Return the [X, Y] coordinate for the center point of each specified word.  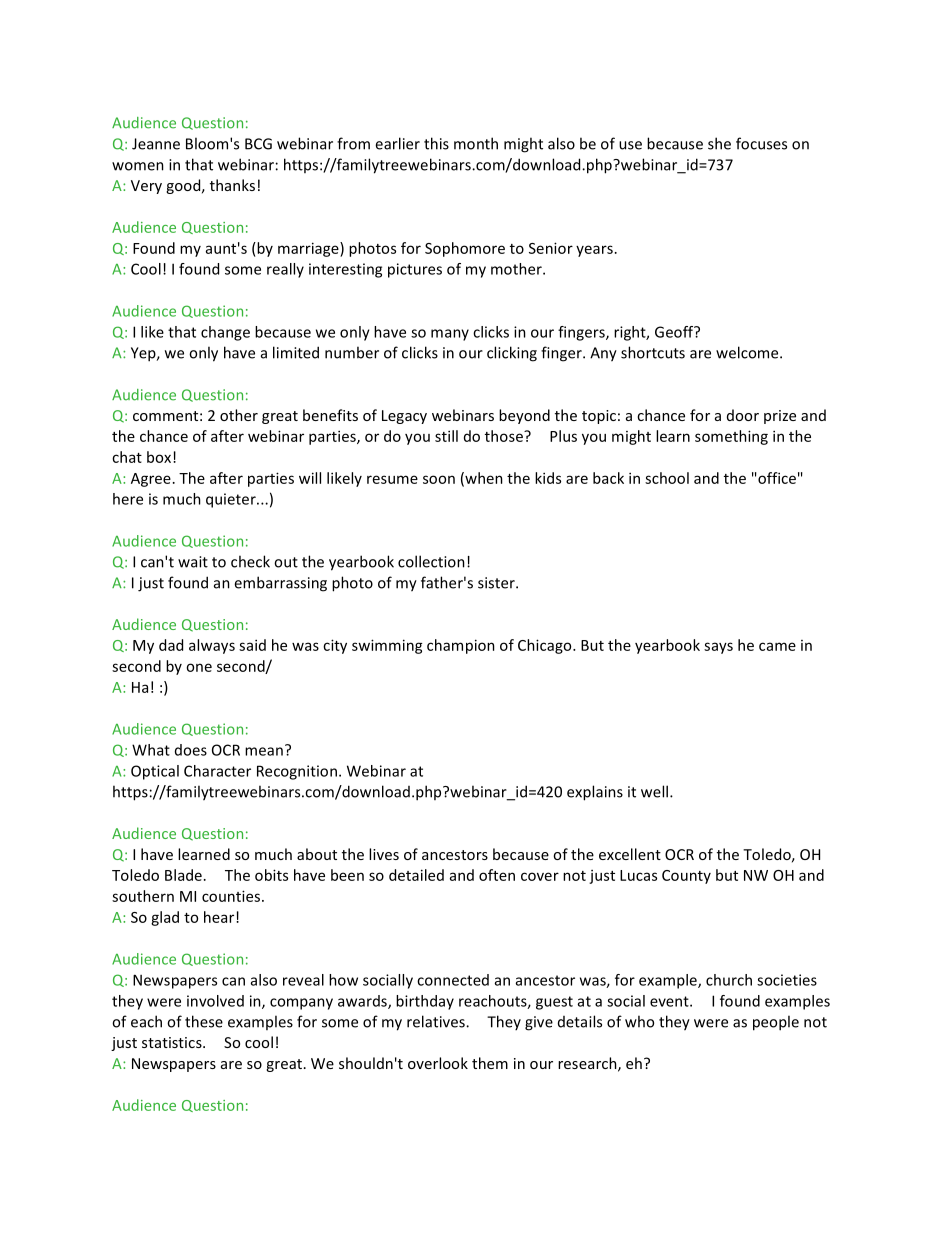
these [204, 1021]
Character [217, 771]
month [476, 143]
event [670, 1001]
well [654, 791]
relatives [437, 1021]
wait [193, 562]
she [719, 143]
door [743, 415]
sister [497, 583]
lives [384, 854]
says [718, 648]
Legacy [404, 417]
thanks [232, 185]
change [225, 333]
